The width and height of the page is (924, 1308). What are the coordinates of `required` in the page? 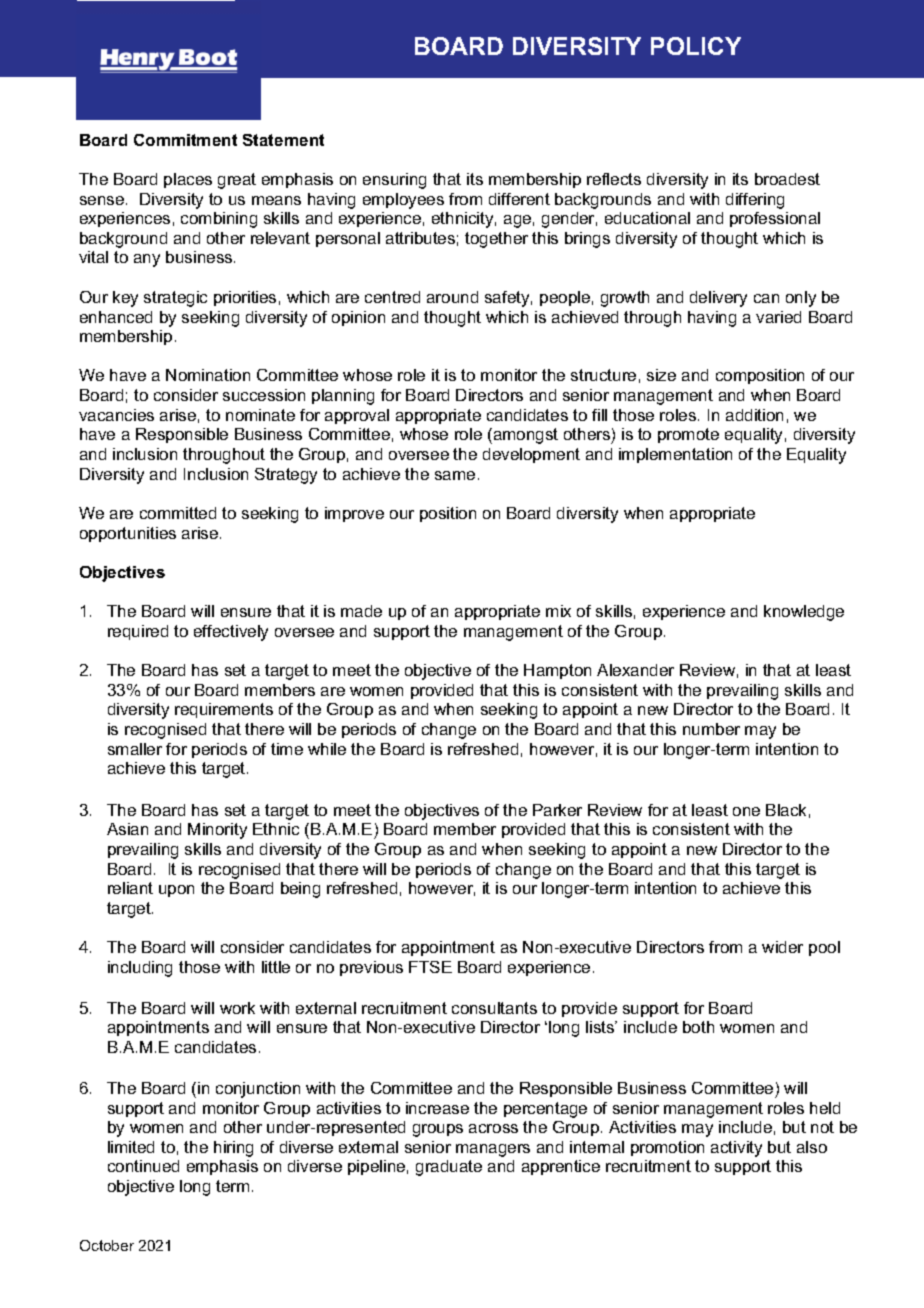 It's located at (138, 632).
